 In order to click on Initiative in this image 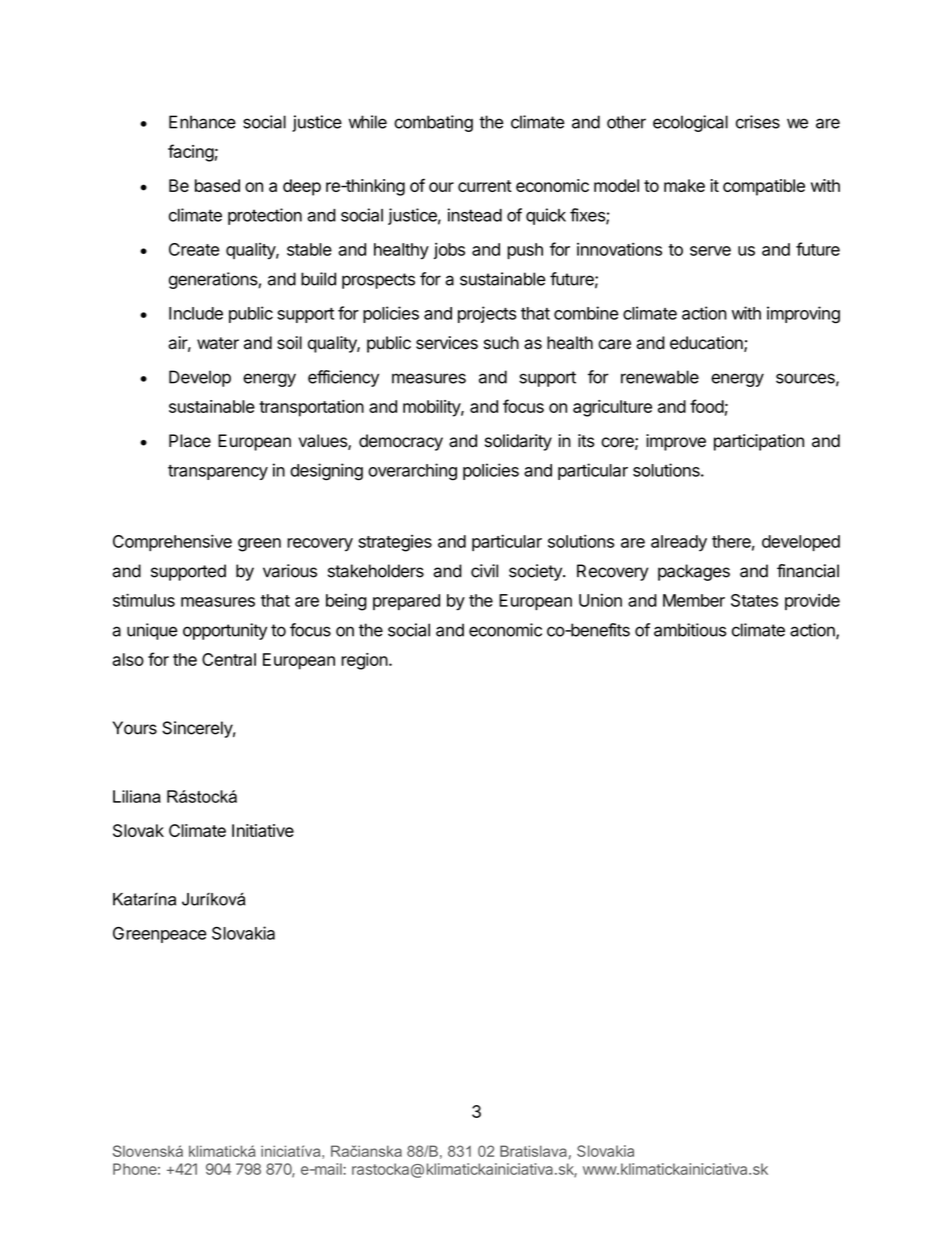, I will do `click(263, 830)`.
